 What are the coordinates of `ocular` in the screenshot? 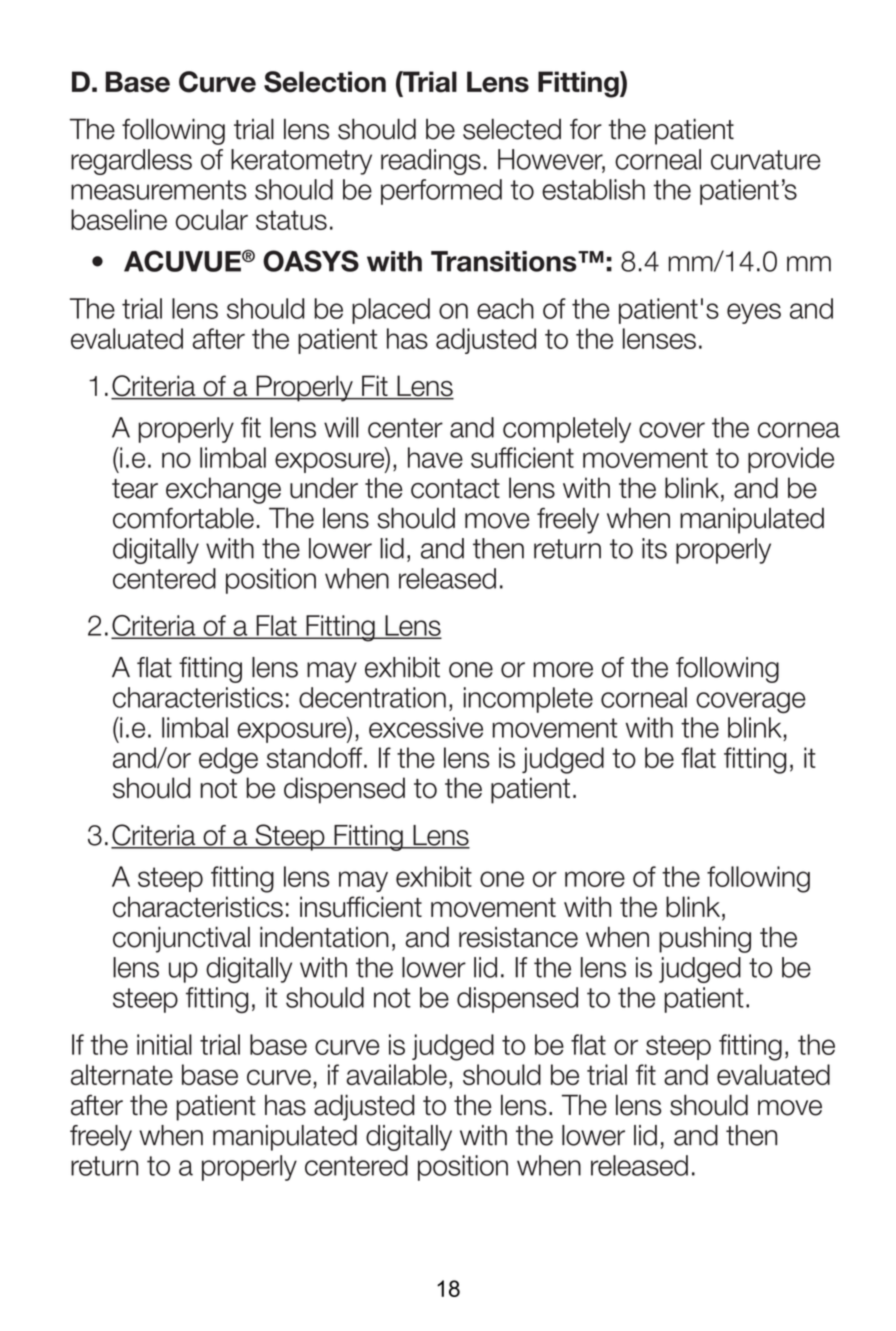 It's located at (212, 219).
